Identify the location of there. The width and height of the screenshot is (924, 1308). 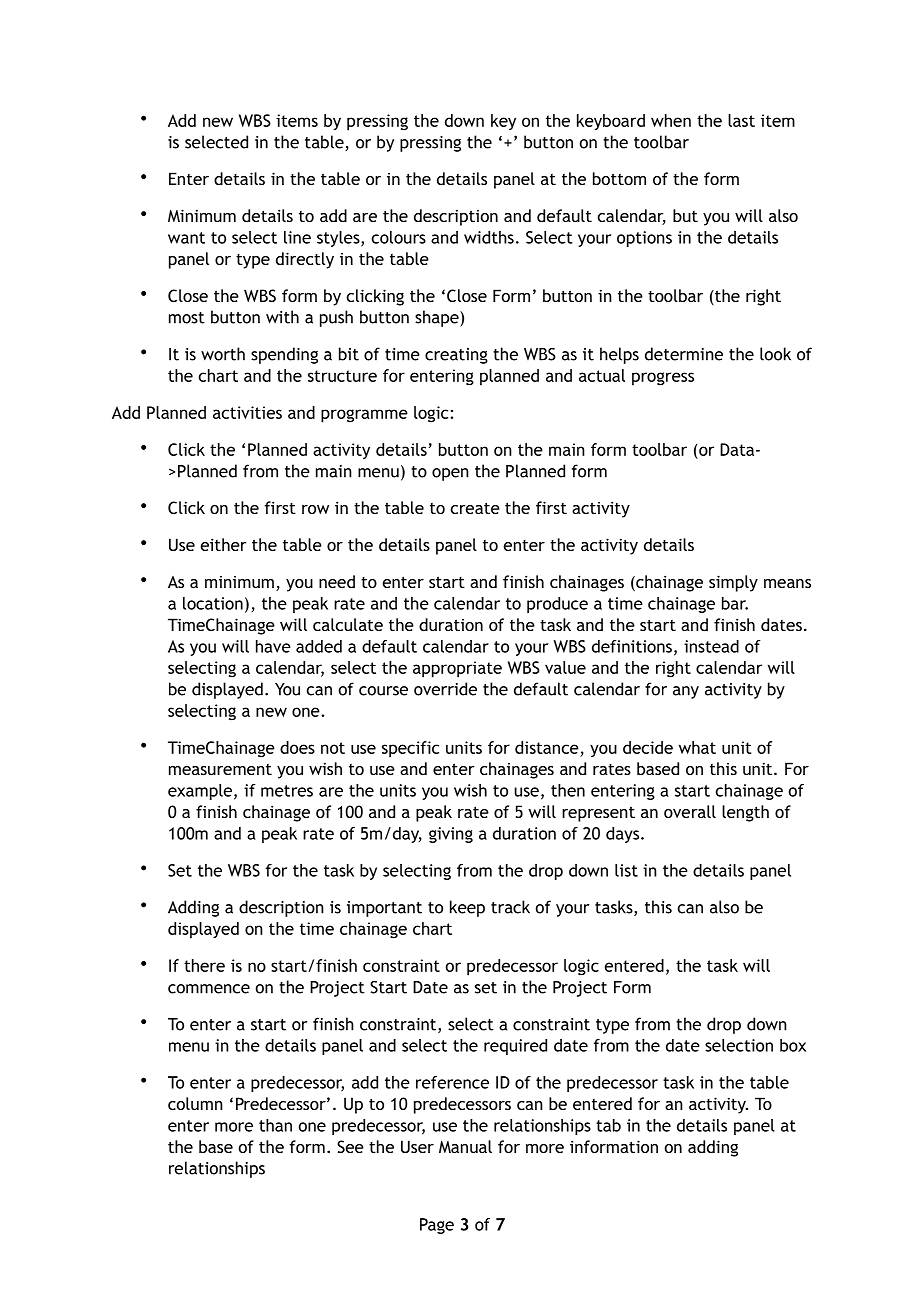
(204, 965).
